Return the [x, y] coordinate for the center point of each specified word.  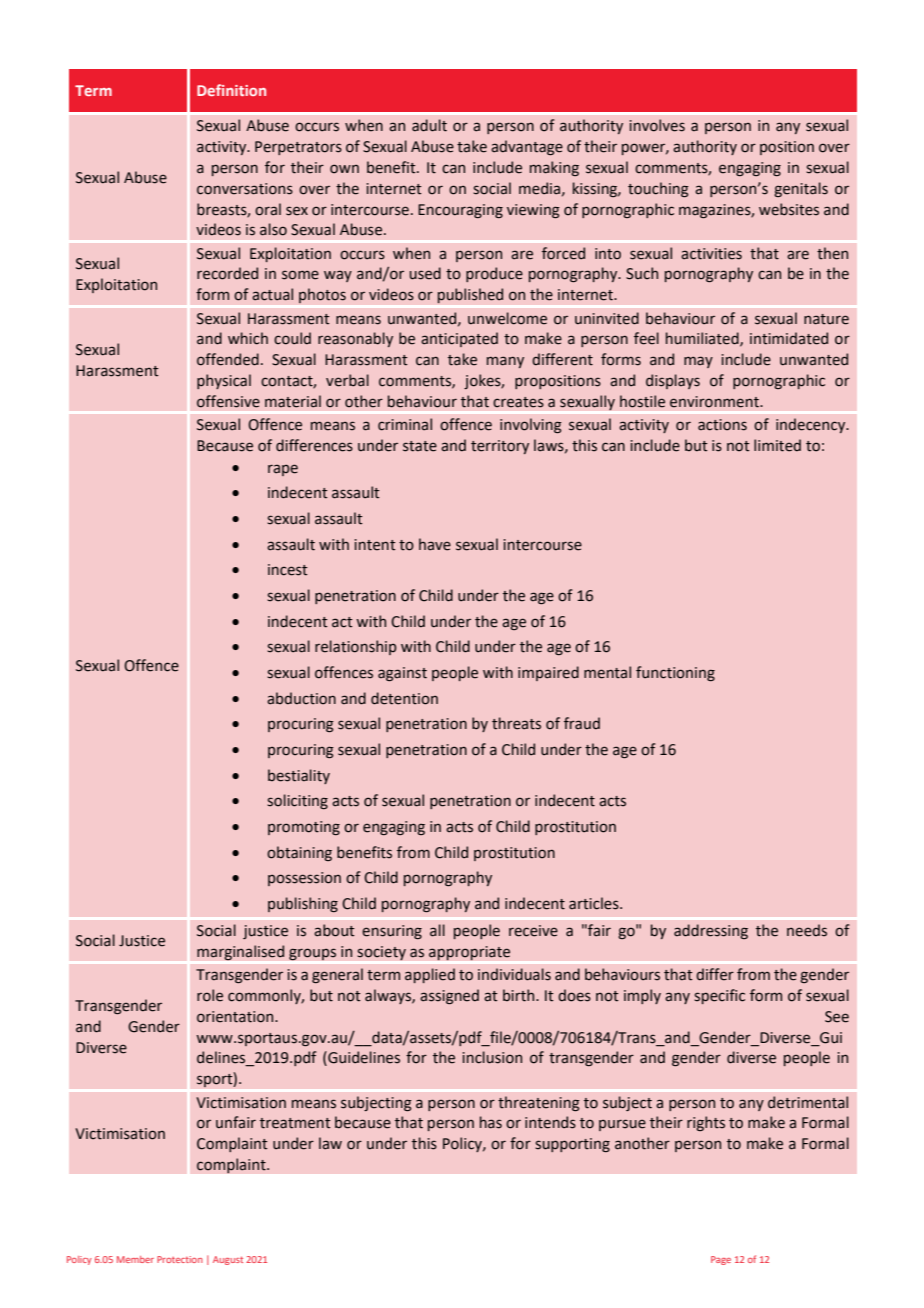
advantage [527, 147]
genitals [801, 189]
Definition [231, 90]
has [491, 1122]
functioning [675, 673]
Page [721, 1260]
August [228, 1260]
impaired [548, 673]
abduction [301, 698]
